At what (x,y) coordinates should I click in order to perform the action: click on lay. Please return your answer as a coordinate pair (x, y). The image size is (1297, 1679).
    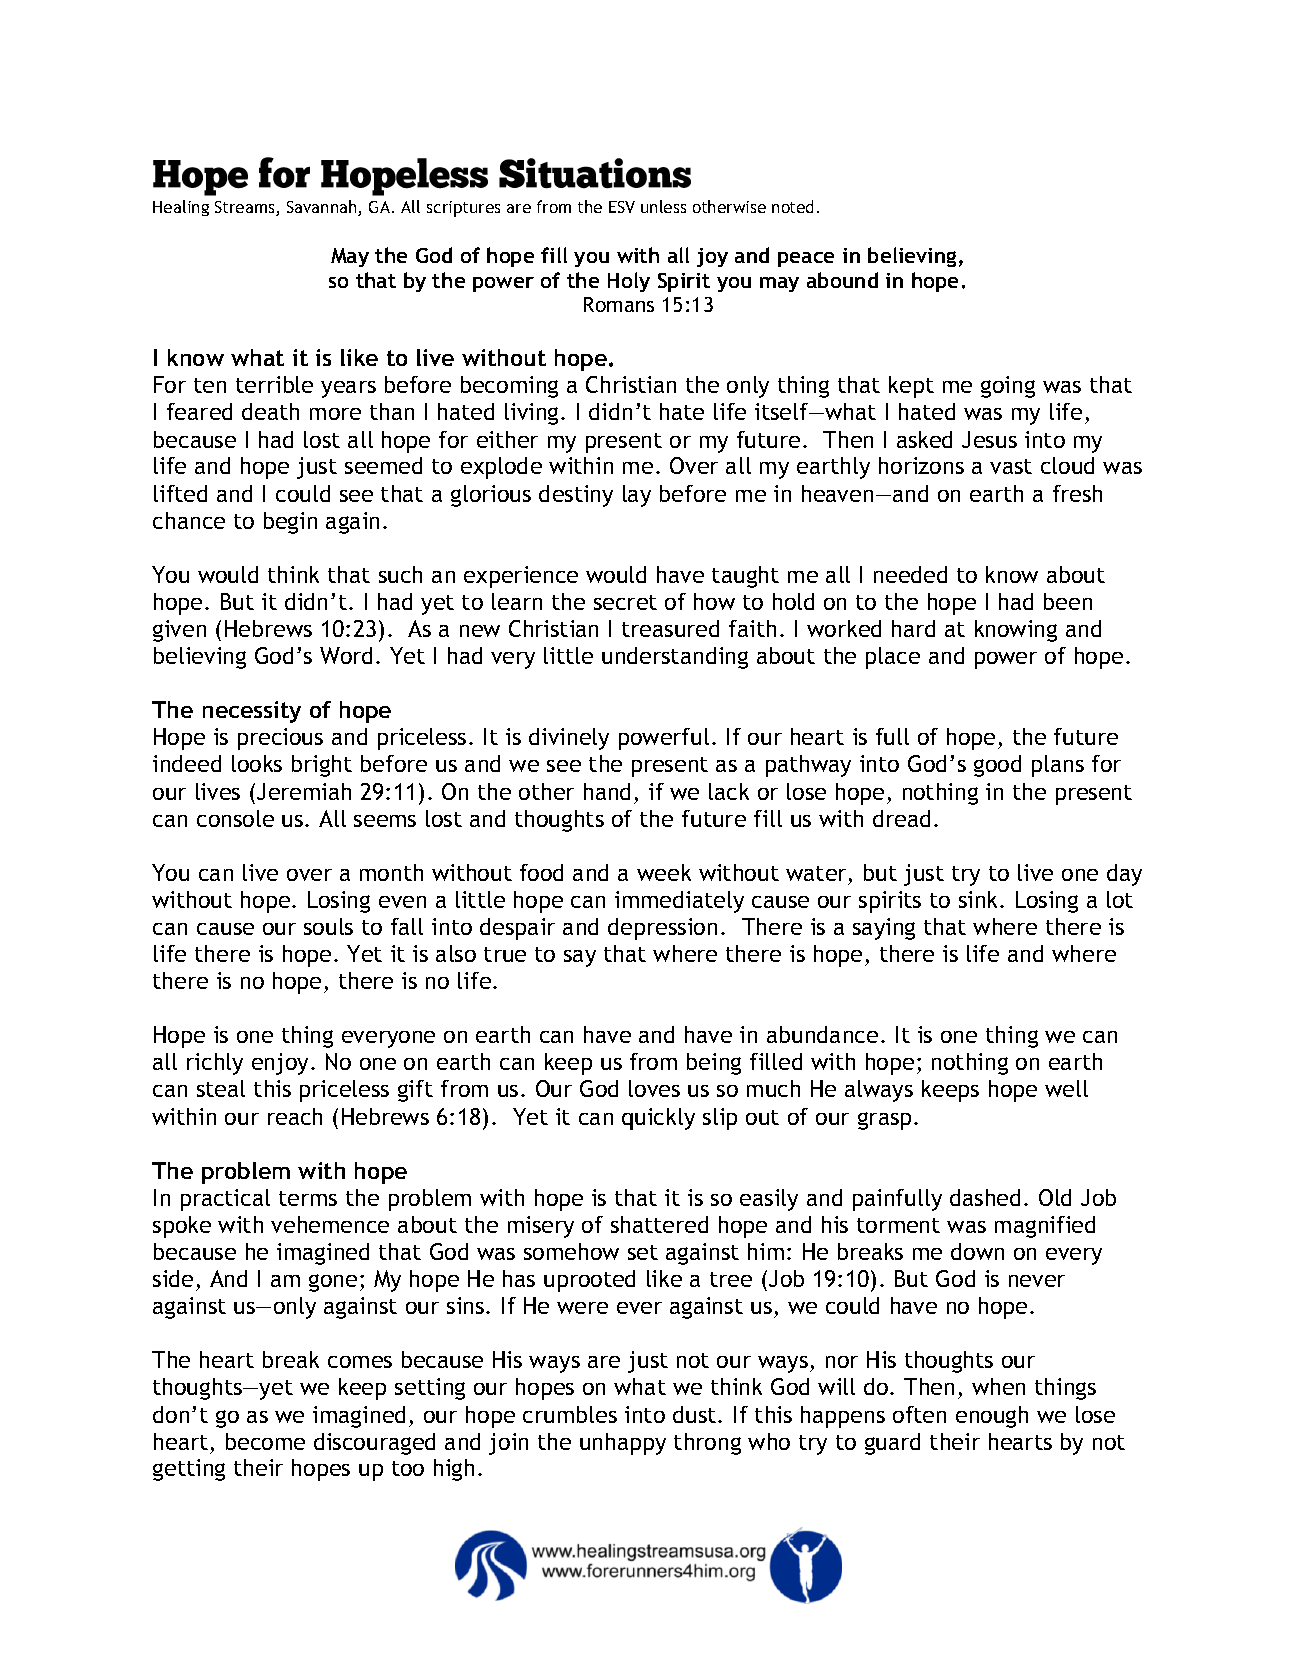
    Looking at the image, I should click on (637, 496).
